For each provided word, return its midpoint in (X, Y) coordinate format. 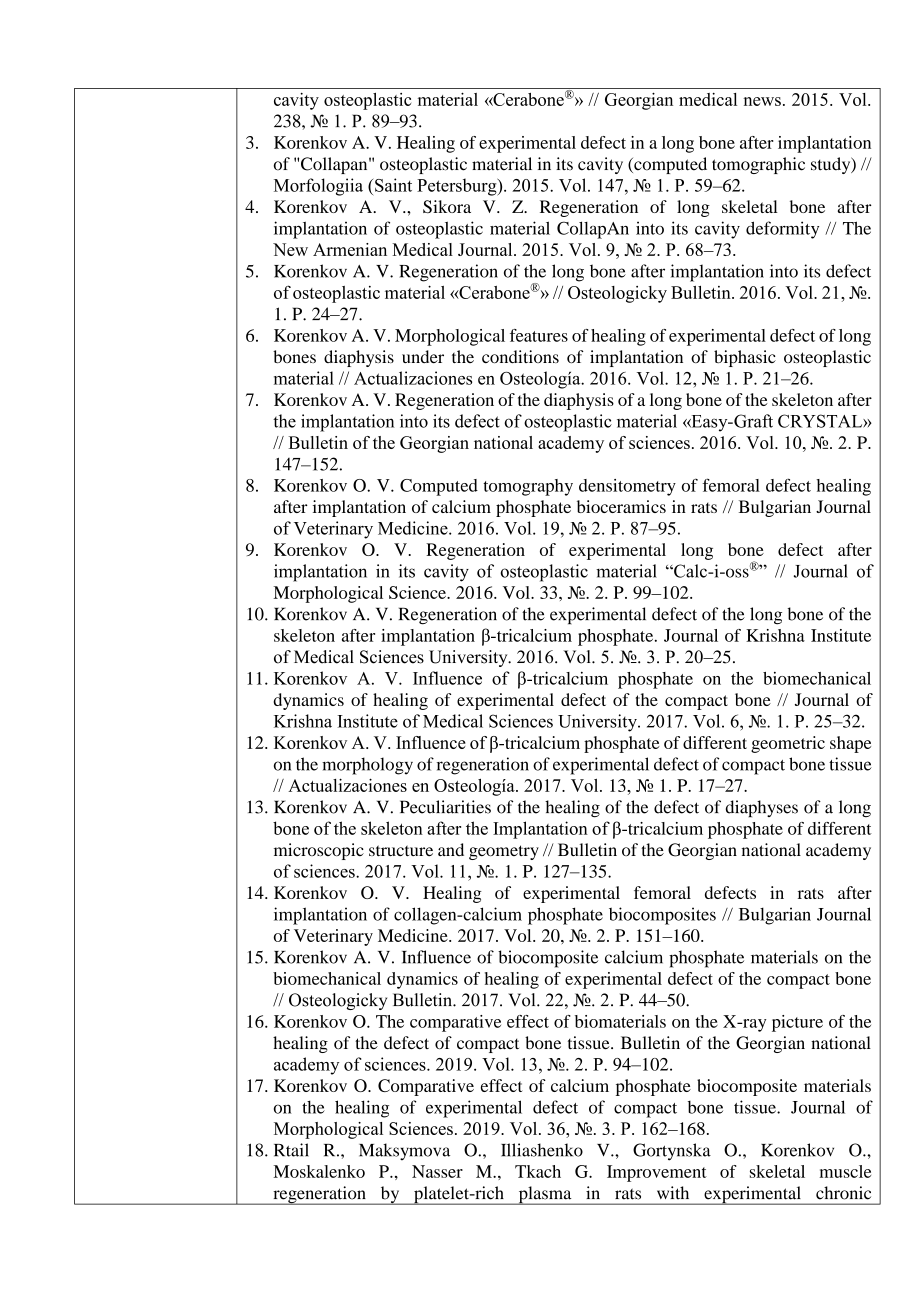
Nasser (437, 1171)
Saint (393, 185)
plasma (545, 1195)
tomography (528, 487)
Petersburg (458, 187)
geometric (788, 744)
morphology (367, 766)
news (762, 101)
